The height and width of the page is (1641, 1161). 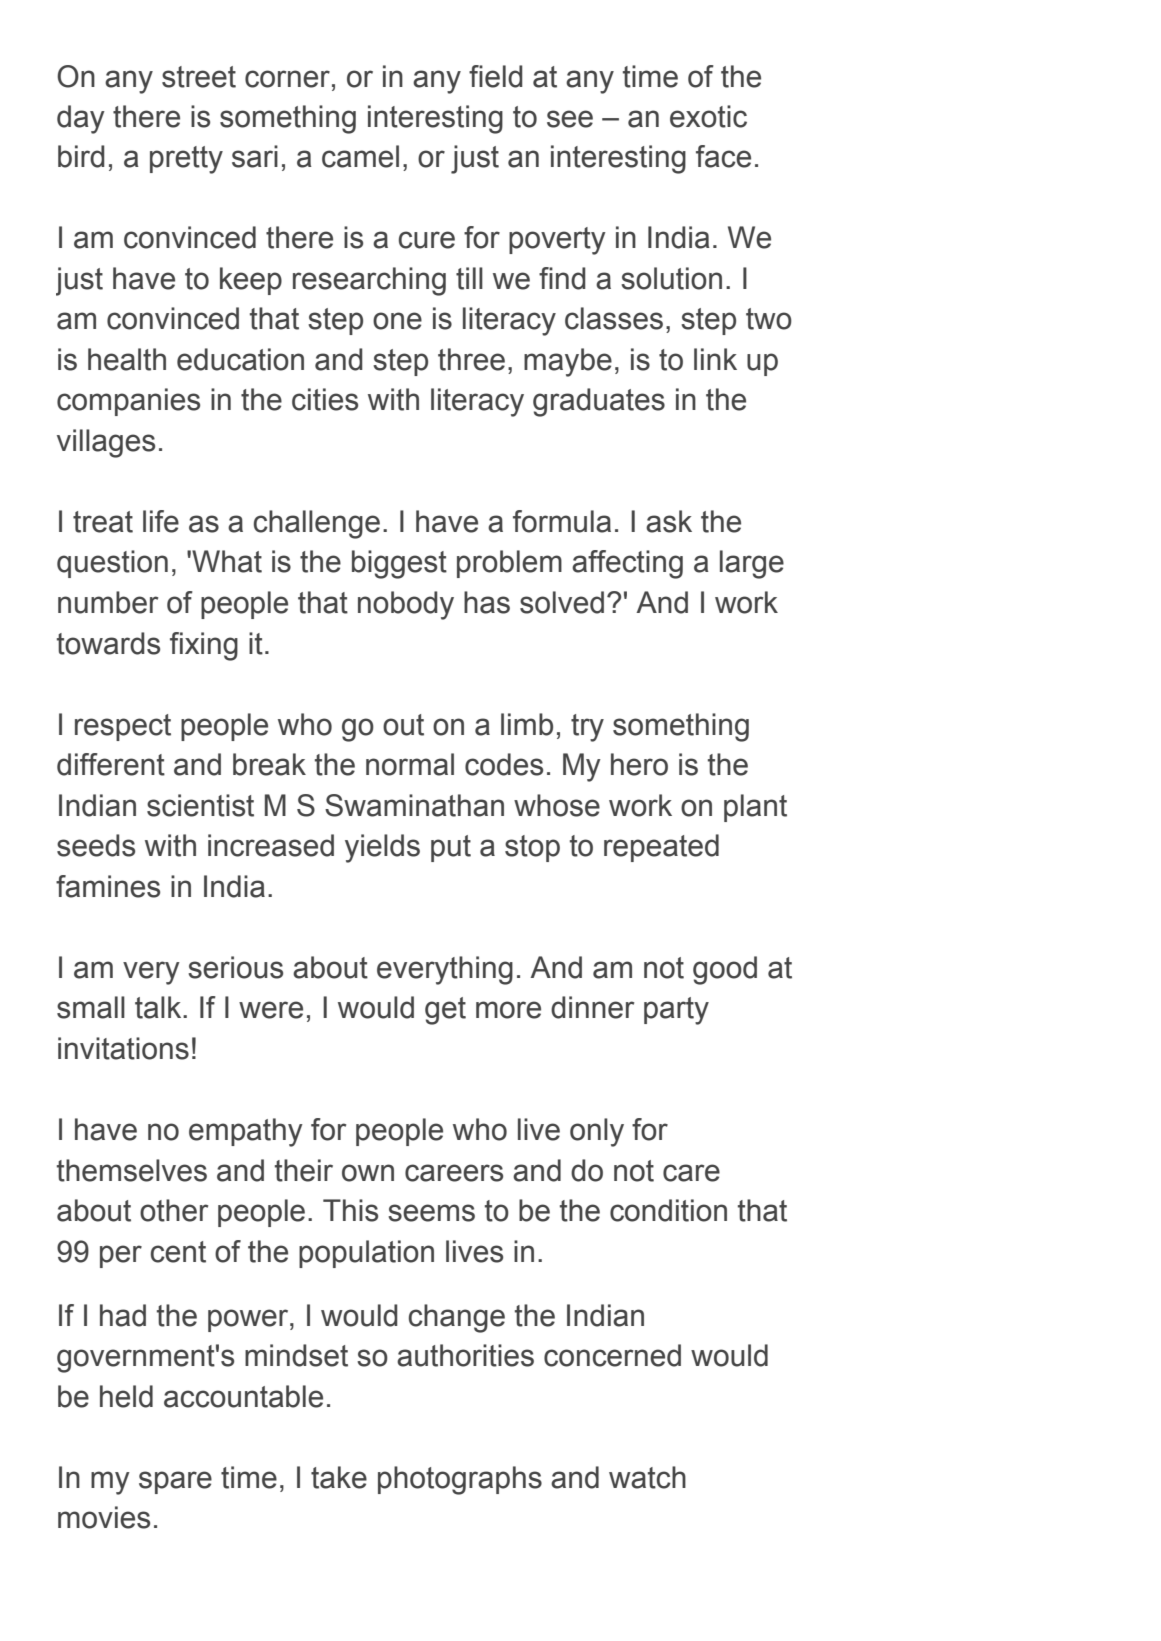 What do you see at coordinates (669, 521) in the page?
I see `ask` at bounding box center [669, 521].
